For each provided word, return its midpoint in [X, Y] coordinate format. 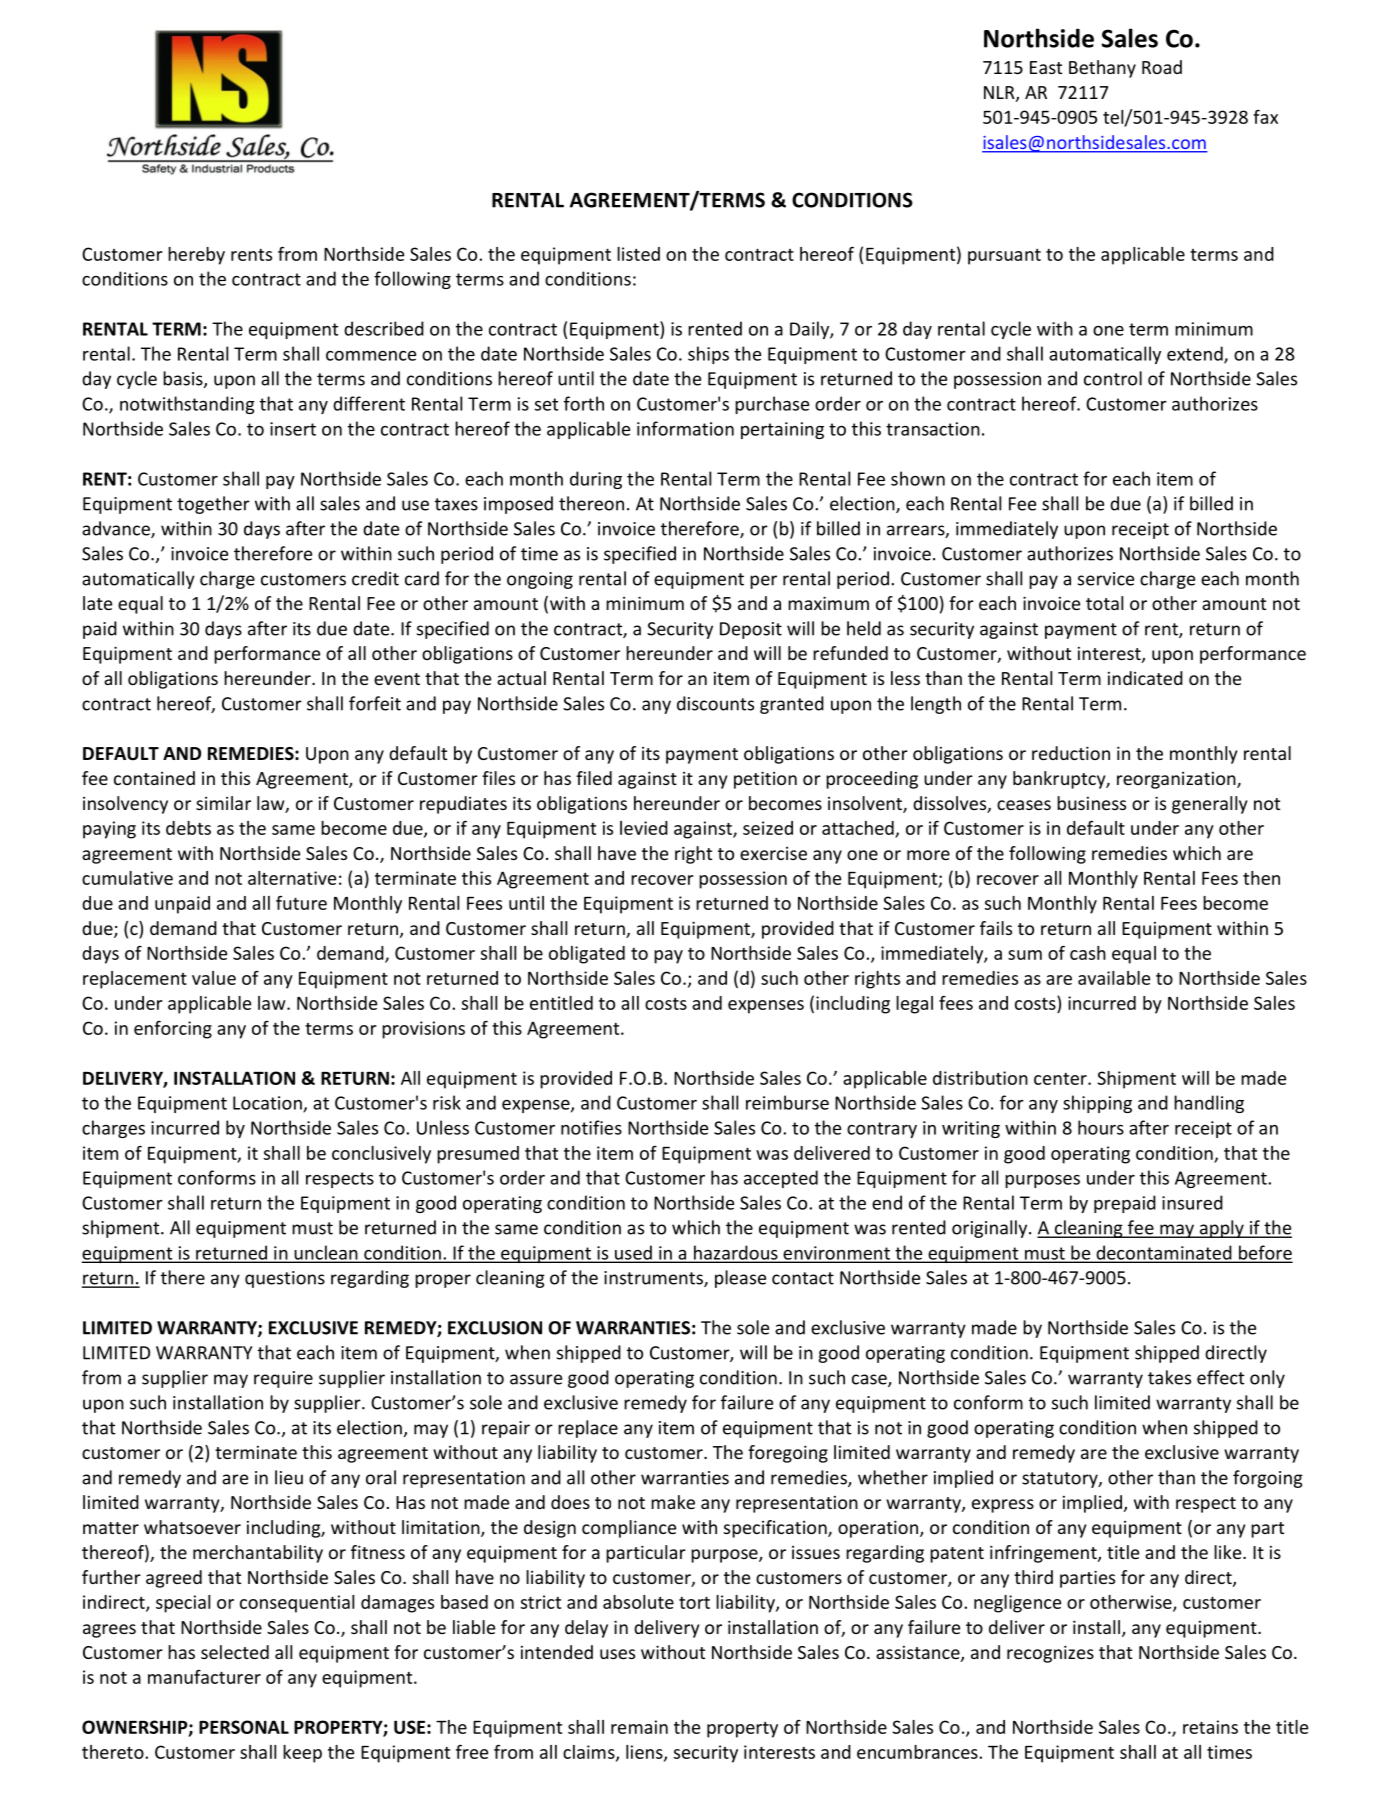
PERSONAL [244, 1727]
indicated [1145, 678]
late [97, 603]
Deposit [751, 630]
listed [638, 254]
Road [1162, 67]
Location [268, 1104]
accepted [781, 1179]
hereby [196, 256]
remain [639, 1727]
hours [1101, 1127]
